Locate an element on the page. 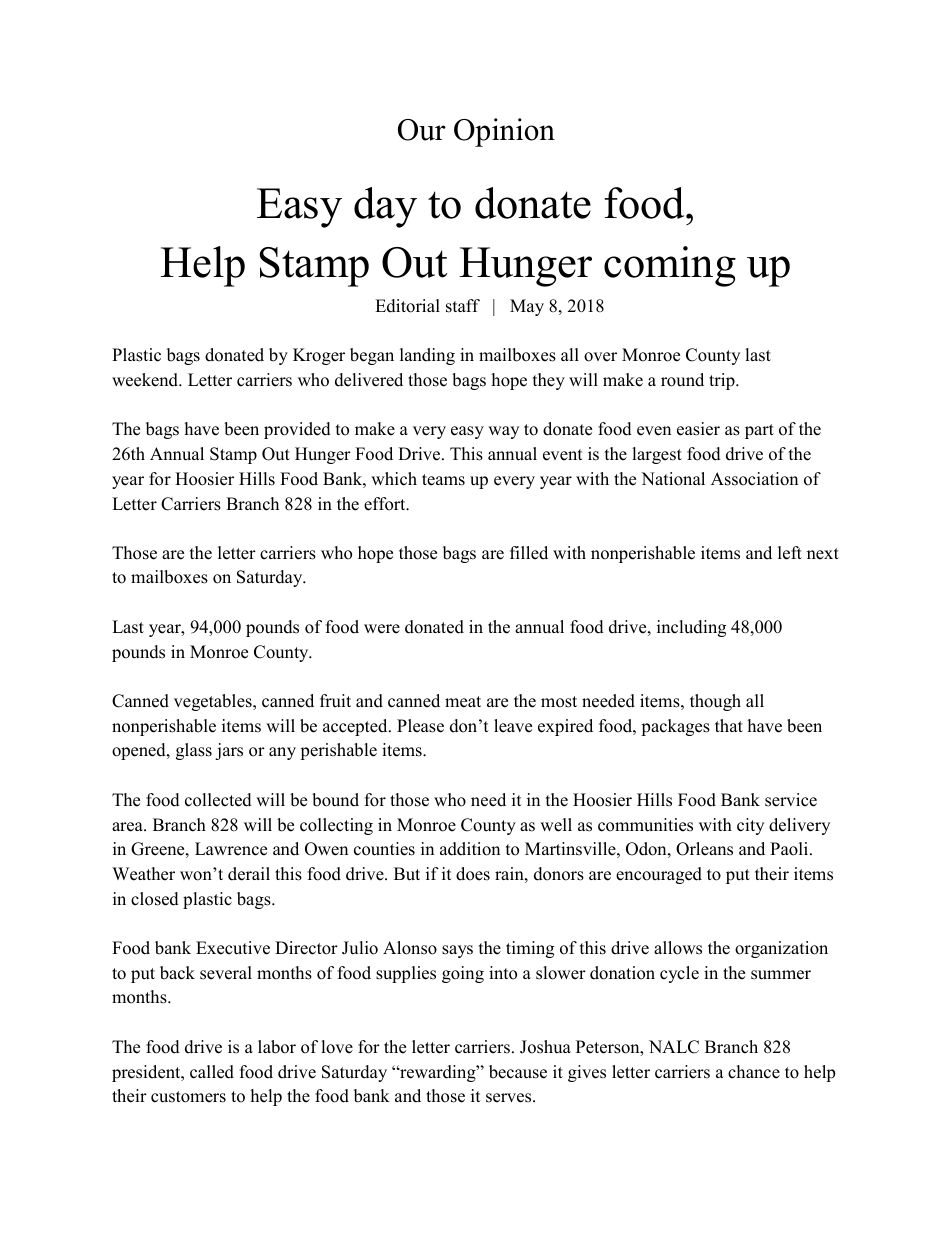  vegetables is located at coordinates (214, 702).
